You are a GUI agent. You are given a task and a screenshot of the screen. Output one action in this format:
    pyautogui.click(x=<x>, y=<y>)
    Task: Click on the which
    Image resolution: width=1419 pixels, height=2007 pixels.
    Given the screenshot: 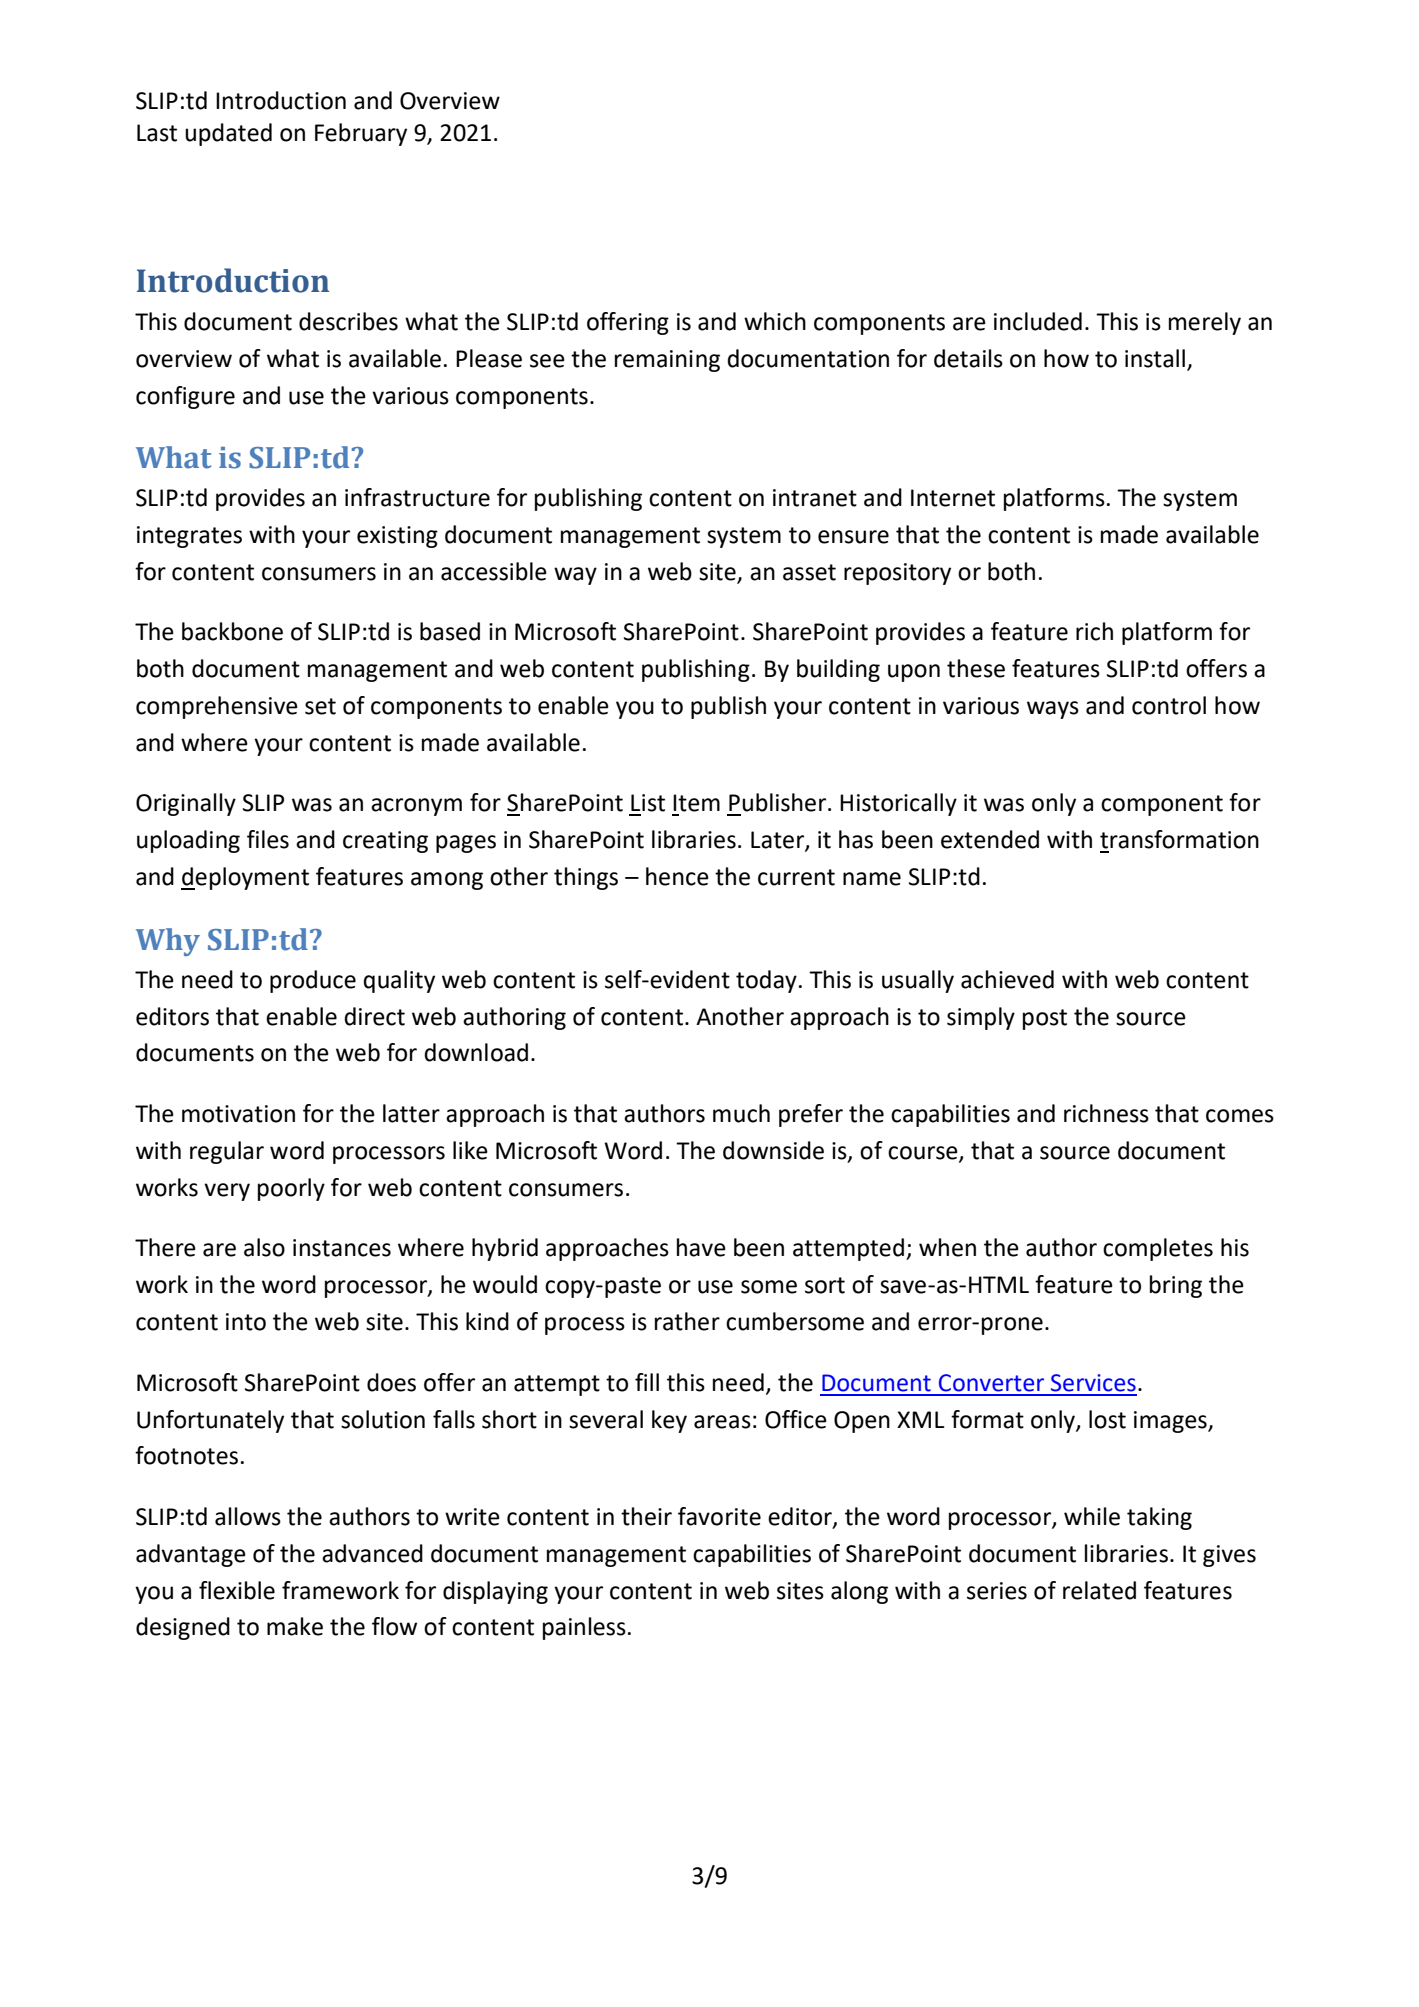 What is the action you would take?
    pyautogui.click(x=775, y=321)
